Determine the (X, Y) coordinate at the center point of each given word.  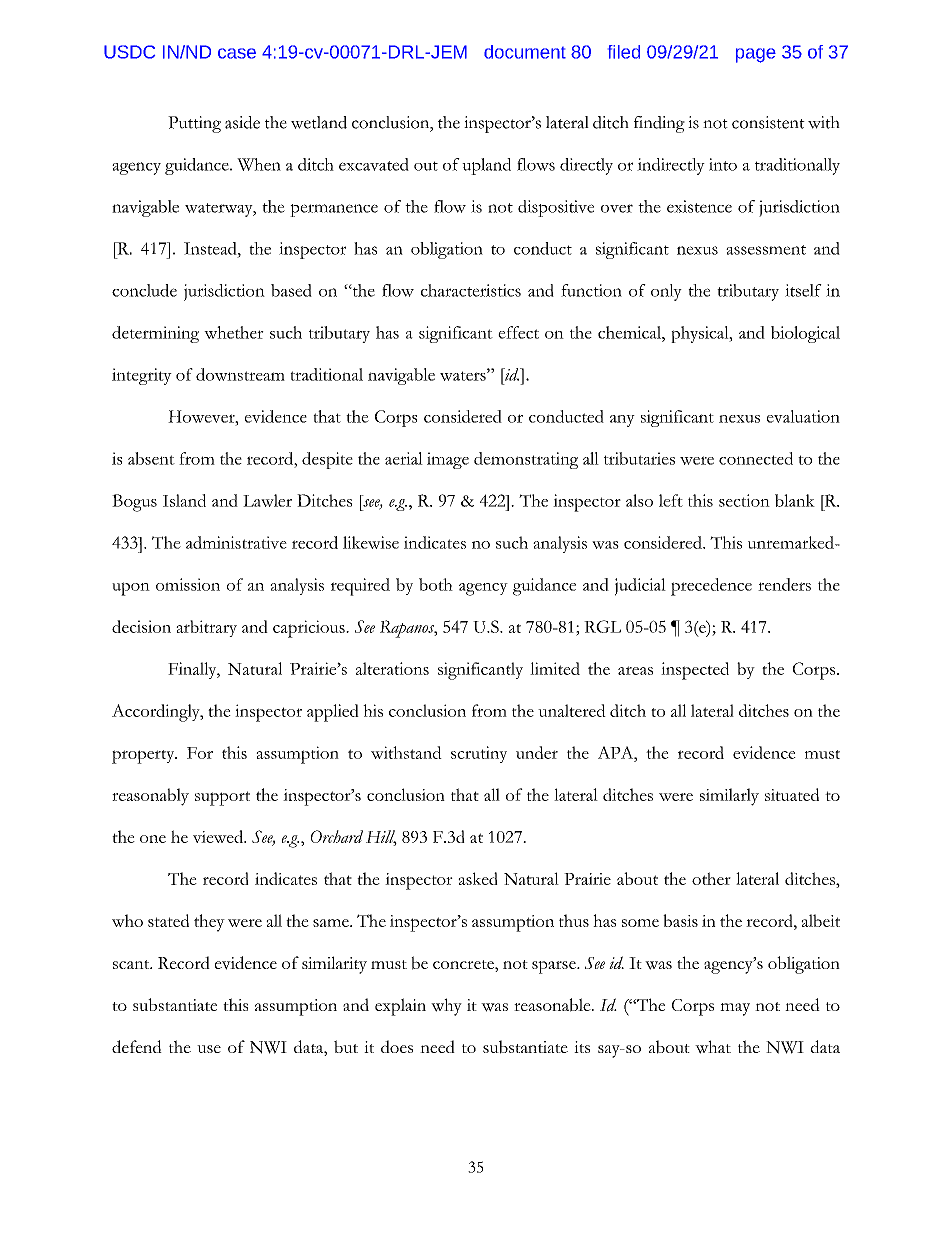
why (446, 1007)
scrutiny (479, 754)
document (525, 52)
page (756, 55)
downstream (240, 374)
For (200, 753)
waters (464, 375)
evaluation (803, 416)
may (735, 1009)
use (209, 1049)
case (237, 53)
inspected (695, 671)
